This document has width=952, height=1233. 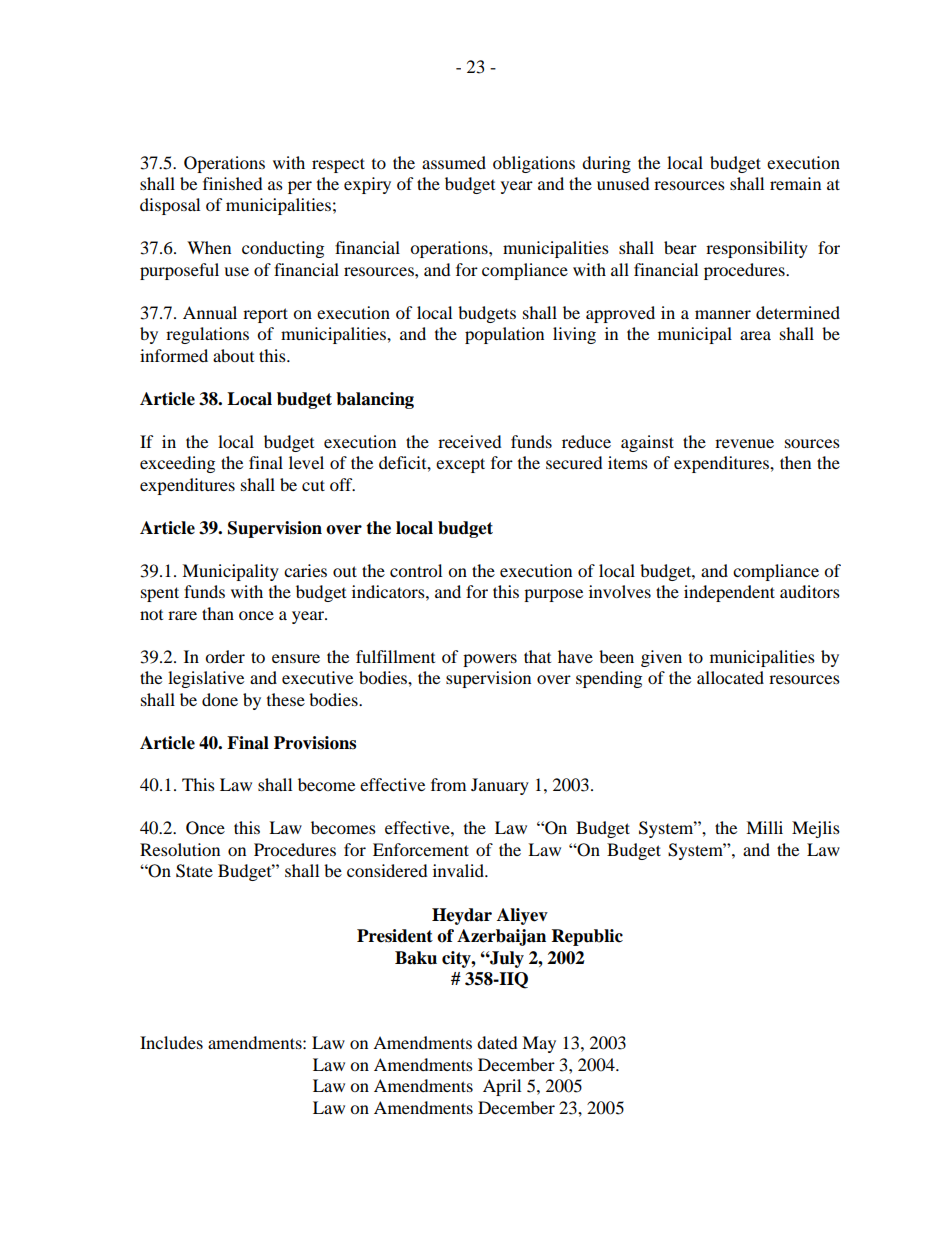 What do you see at coordinates (233, 355) in the document?
I see `about` at bounding box center [233, 355].
